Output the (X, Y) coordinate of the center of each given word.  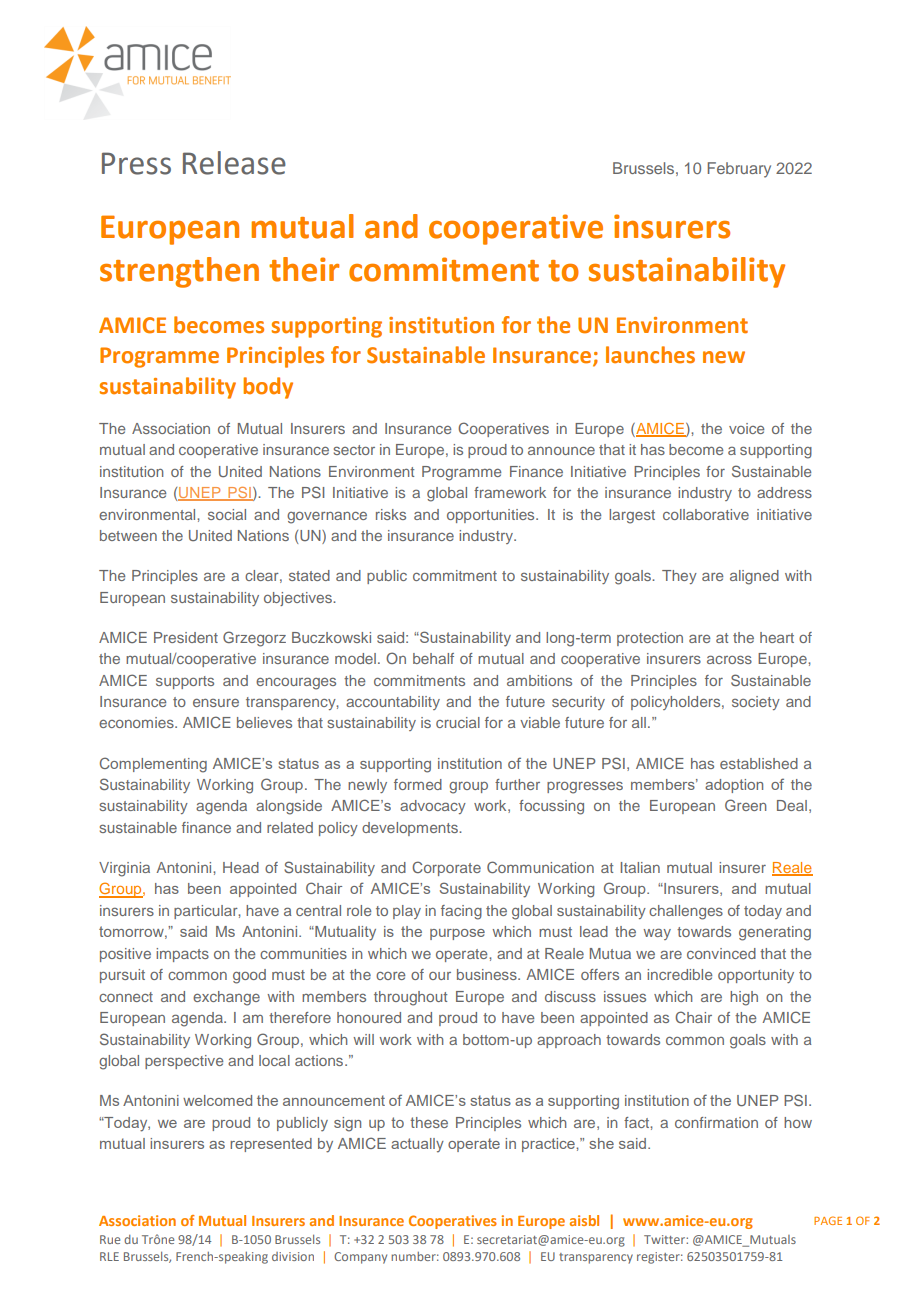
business (488, 974)
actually (417, 1145)
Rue (110, 1239)
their (304, 269)
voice (746, 428)
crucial (458, 722)
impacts (182, 955)
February (739, 170)
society (756, 703)
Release (234, 163)
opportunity (756, 976)
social (227, 514)
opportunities (492, 516)
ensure (216, 702)
